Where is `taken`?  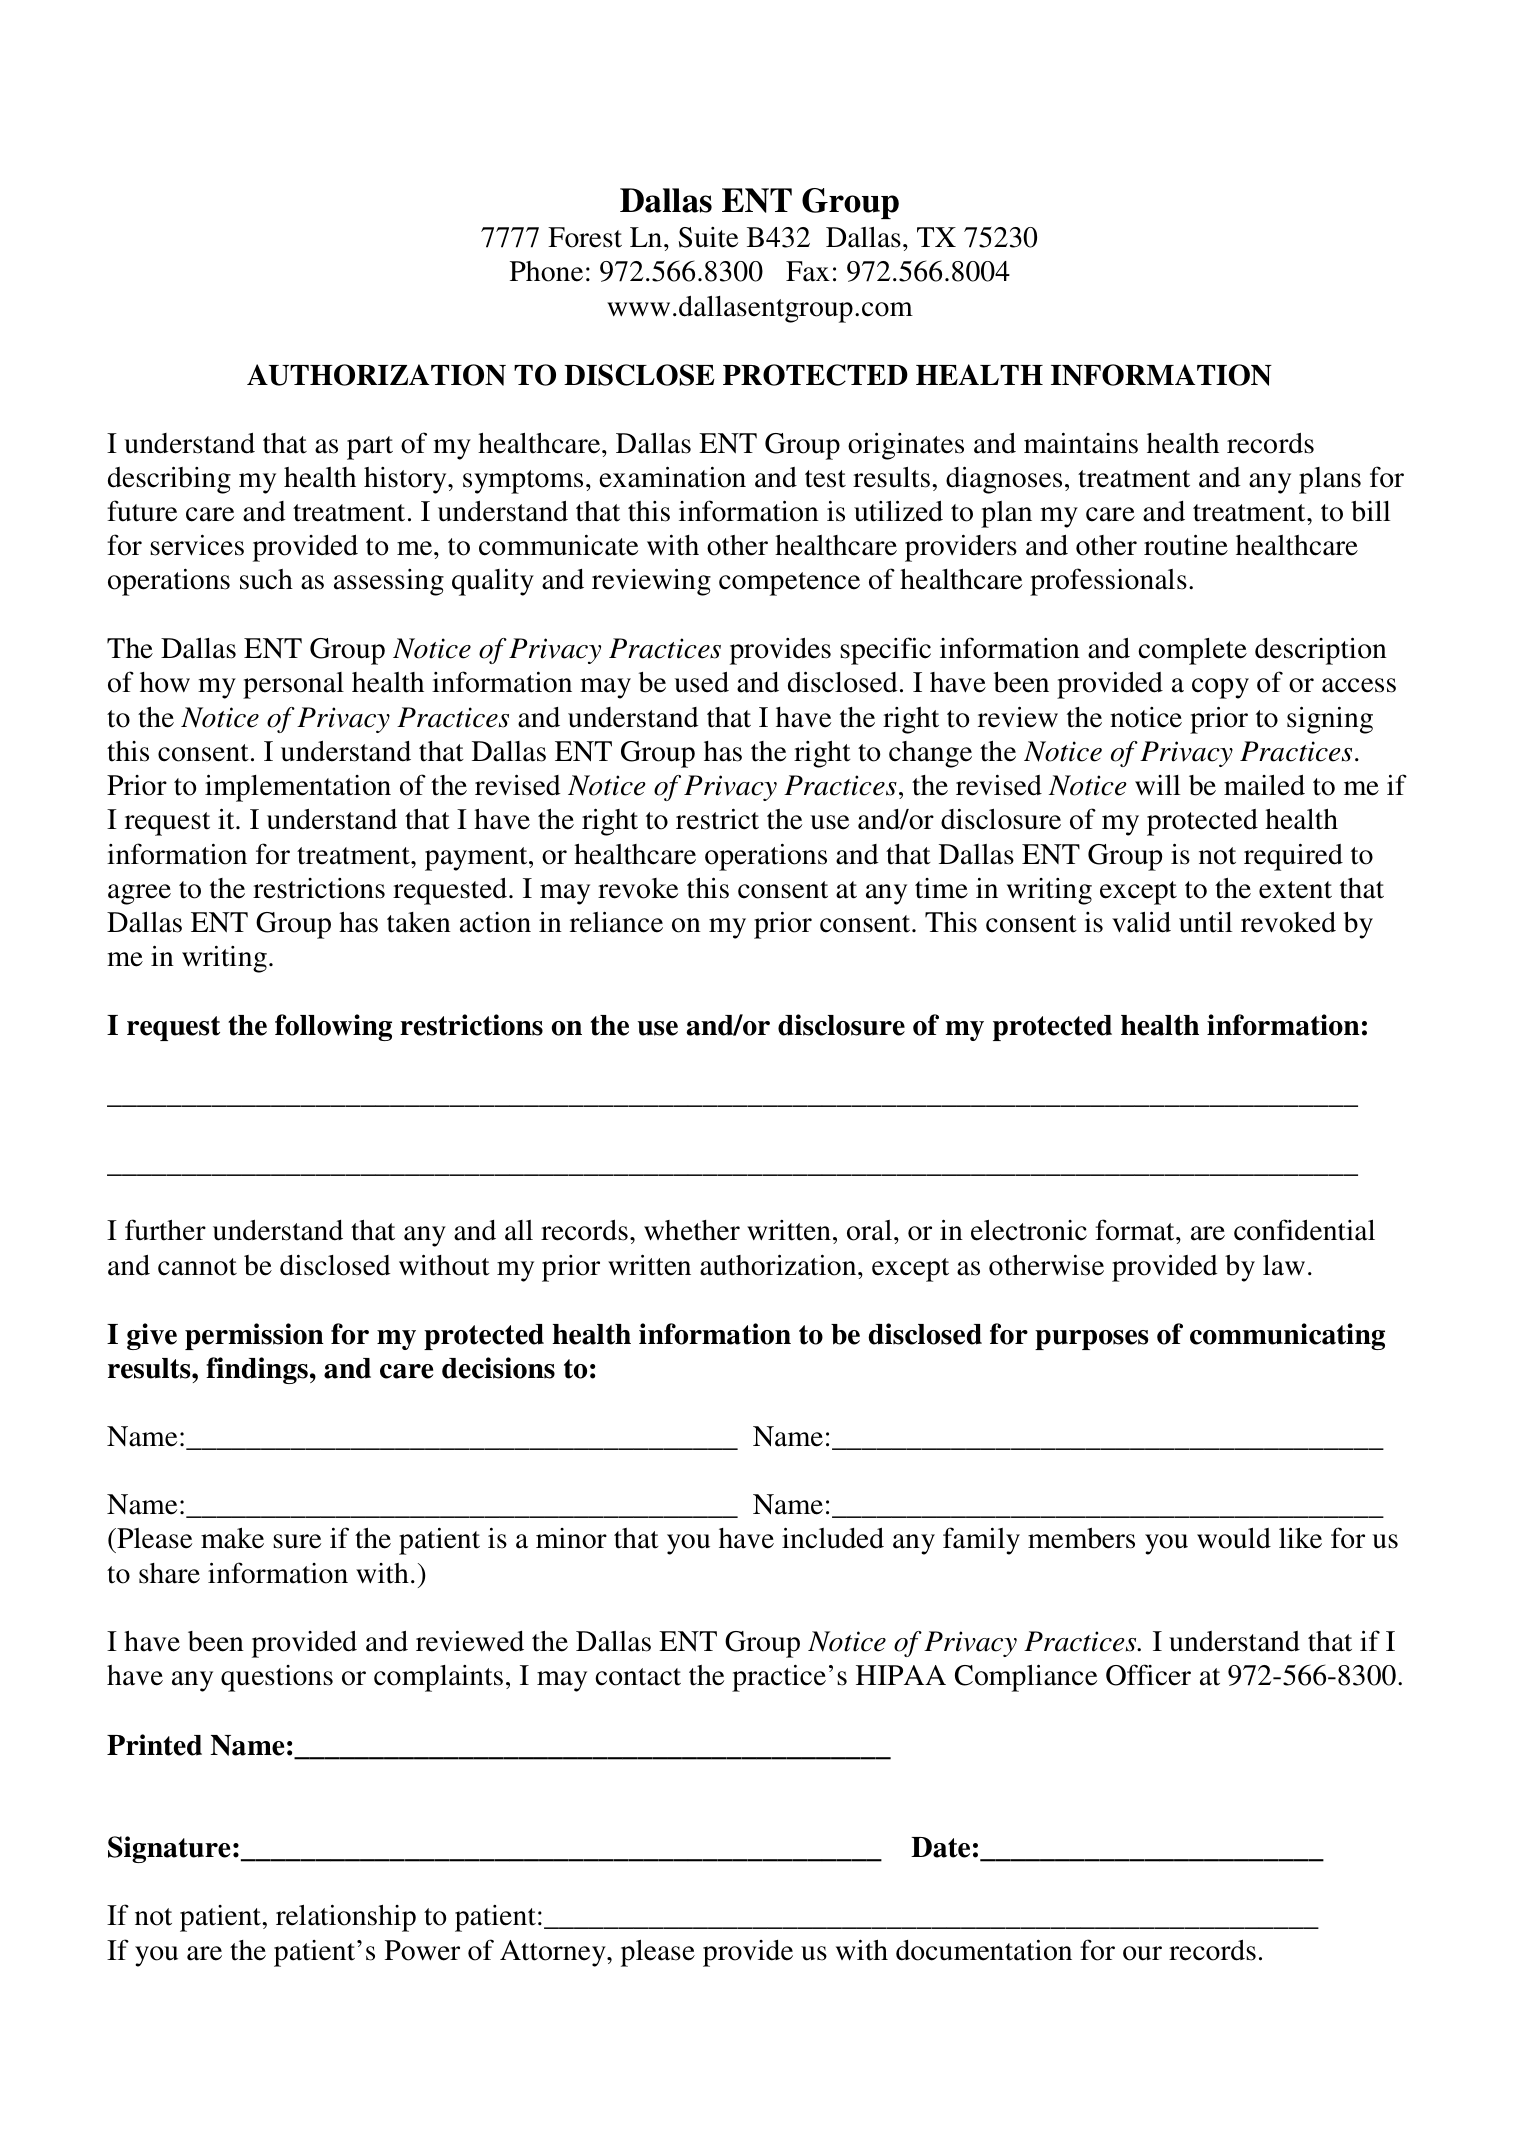 taken is located at coordinates (419, 922).
